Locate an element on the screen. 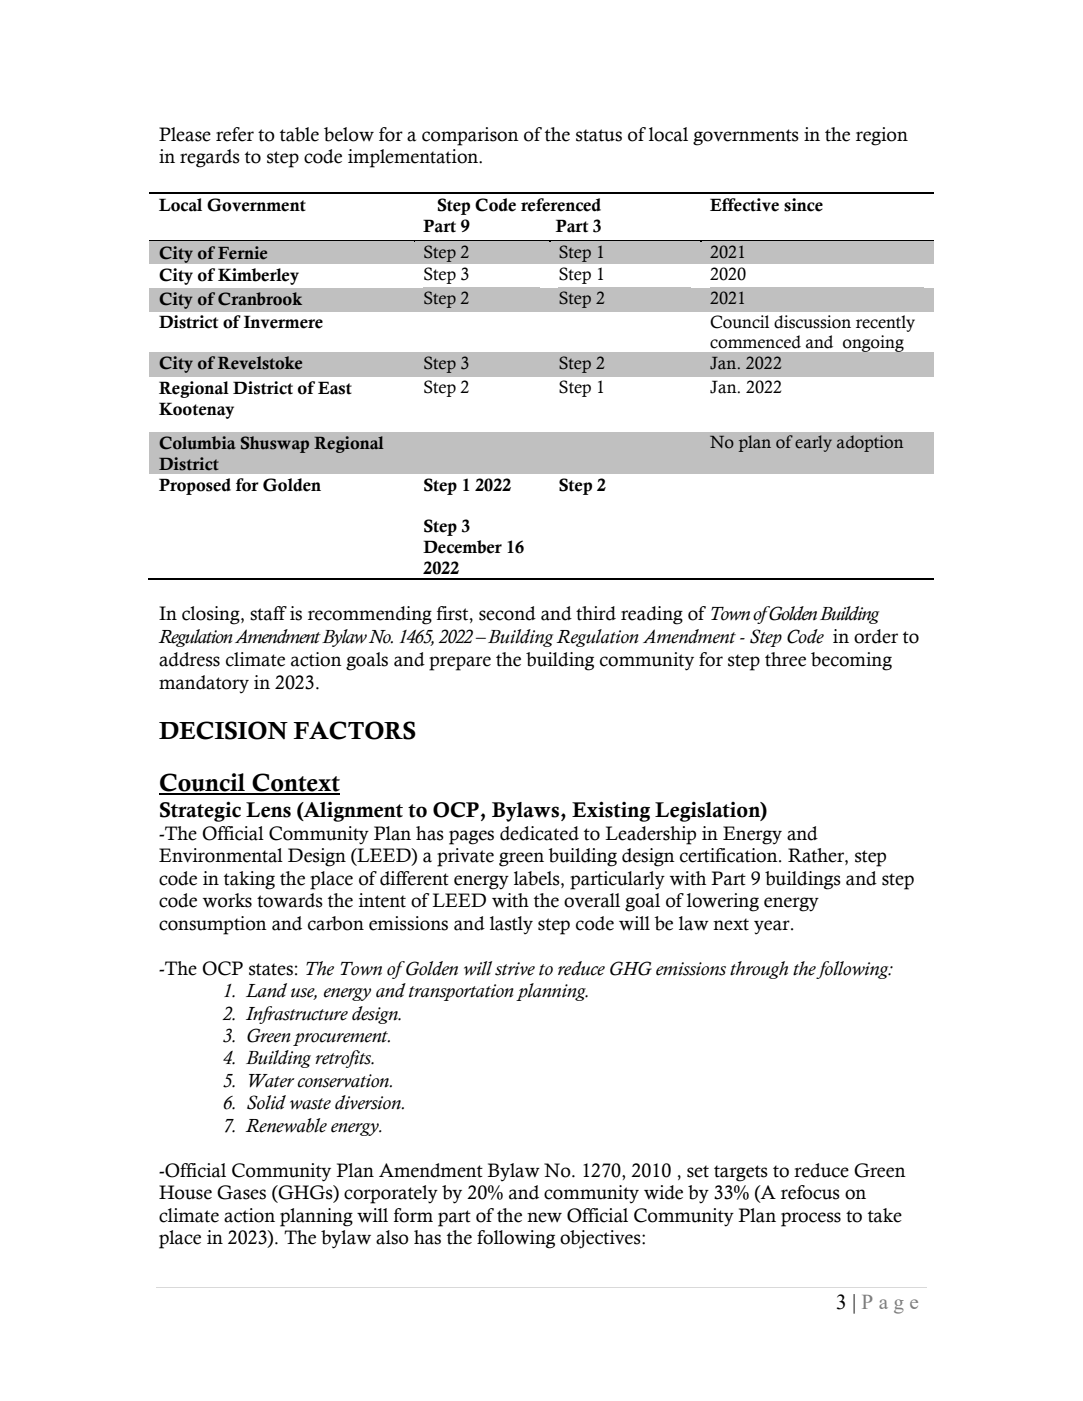 This screenshot has height=1401, width=1083. prepare is located at coordinates (460, 663).
